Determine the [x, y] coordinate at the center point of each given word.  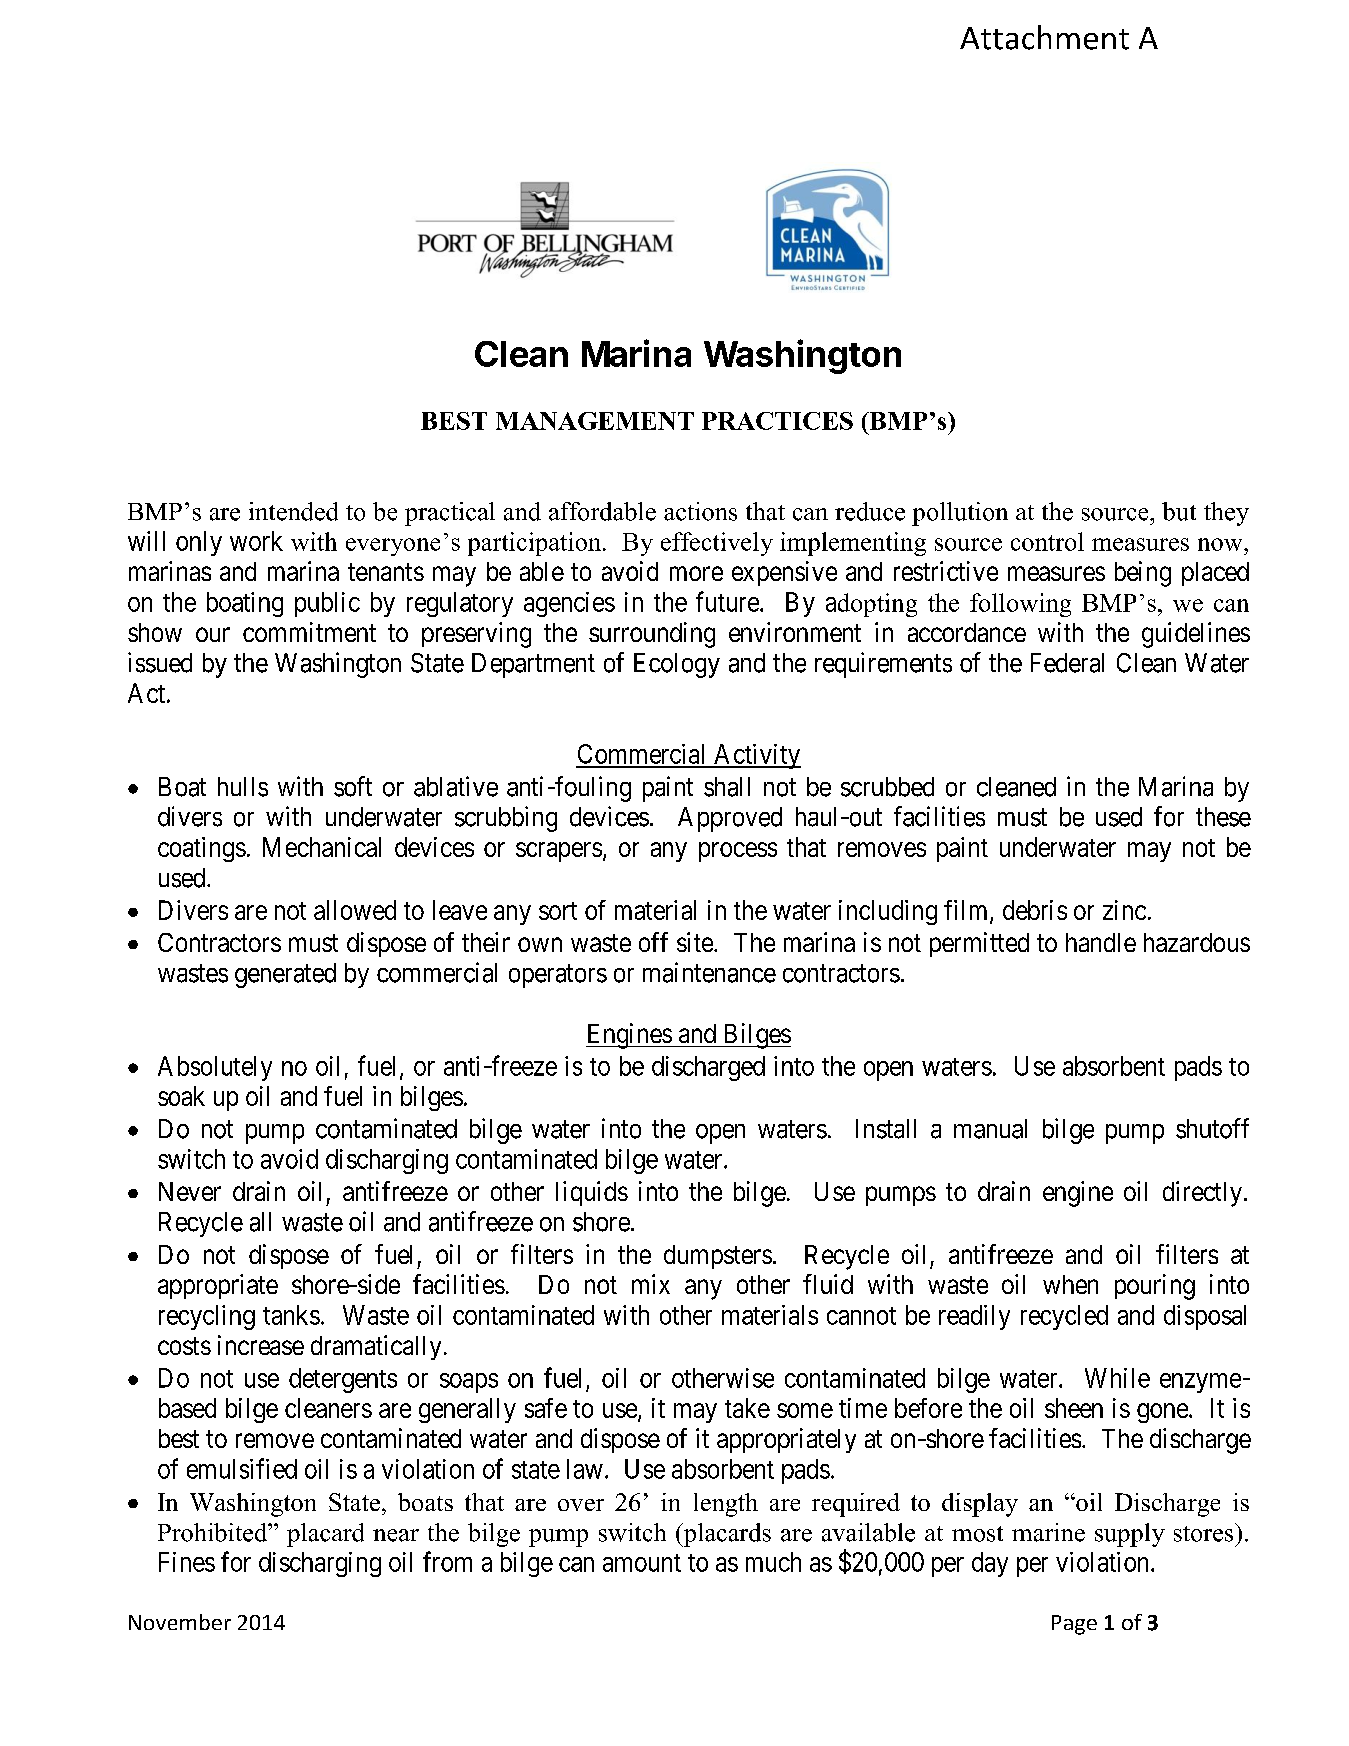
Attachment [1044, 37]
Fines [187, 1562]
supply [1130, 1535]
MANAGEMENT [595, 421]
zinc [1124, 910]
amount [642, 1563]
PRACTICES [777, 421]
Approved [730, 819]
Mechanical [322, 847]
